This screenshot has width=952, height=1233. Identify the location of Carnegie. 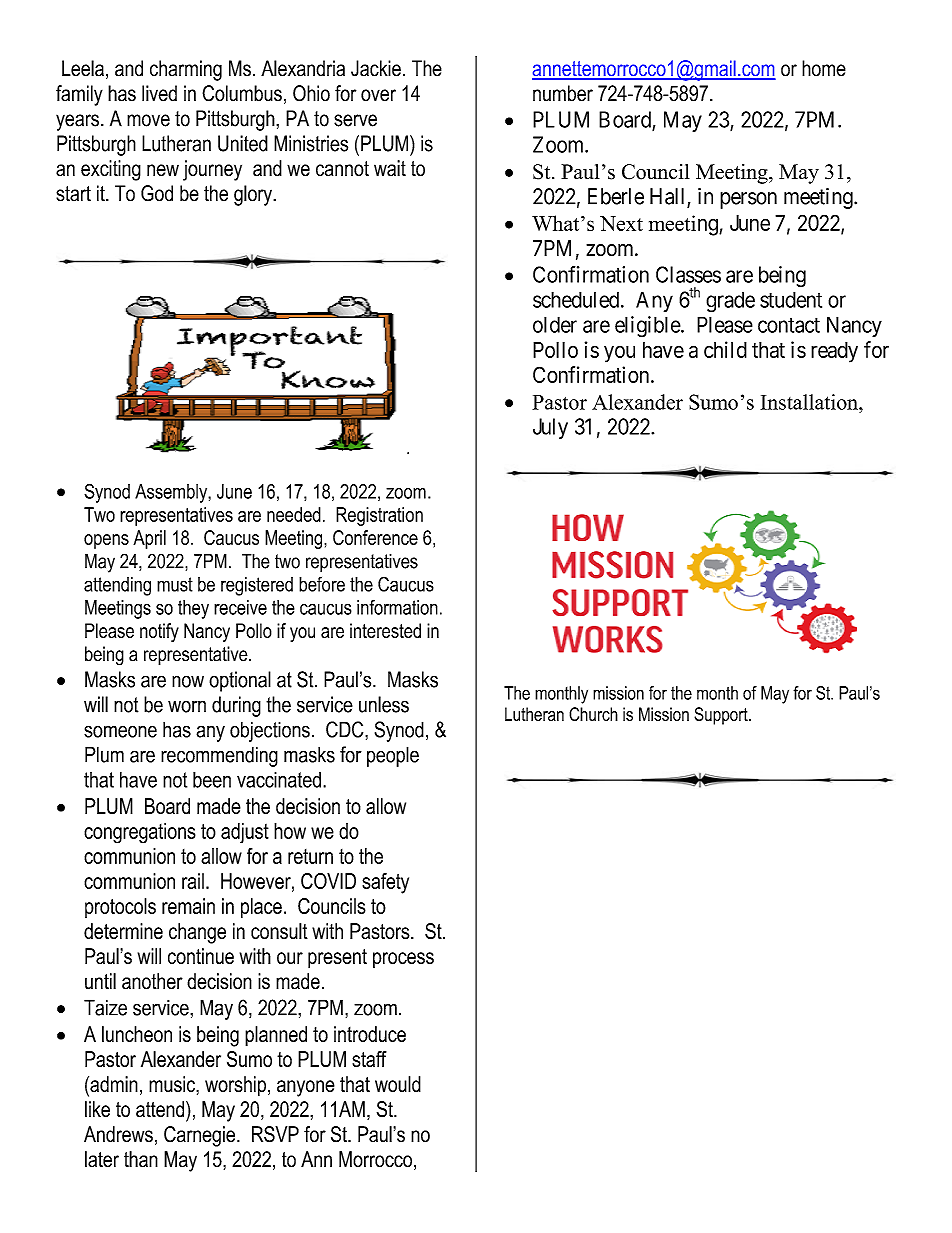
(201, 1136).
